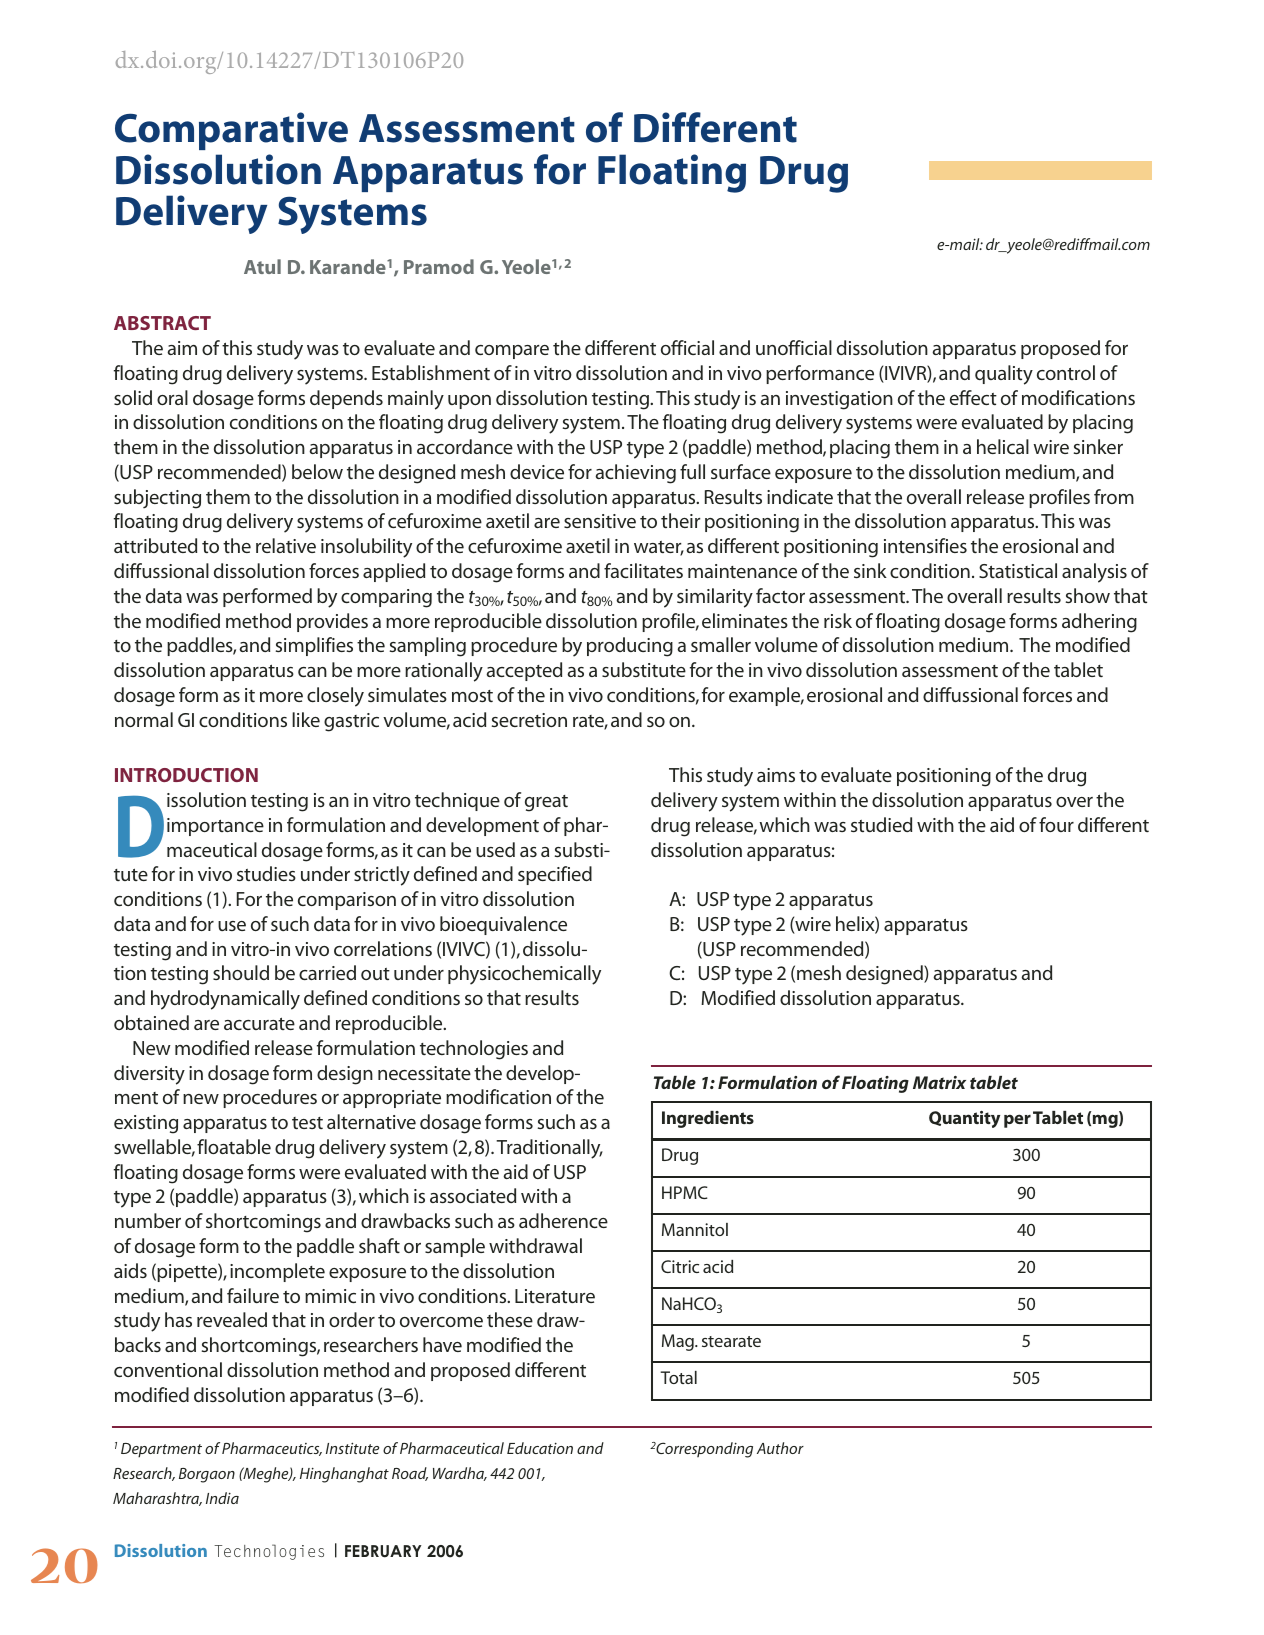 The height and width of the image is (1635, 1264). What do you see at coordinates (231, 131) in the image?
I see `Comparative` at bounding box center [231, 131].
